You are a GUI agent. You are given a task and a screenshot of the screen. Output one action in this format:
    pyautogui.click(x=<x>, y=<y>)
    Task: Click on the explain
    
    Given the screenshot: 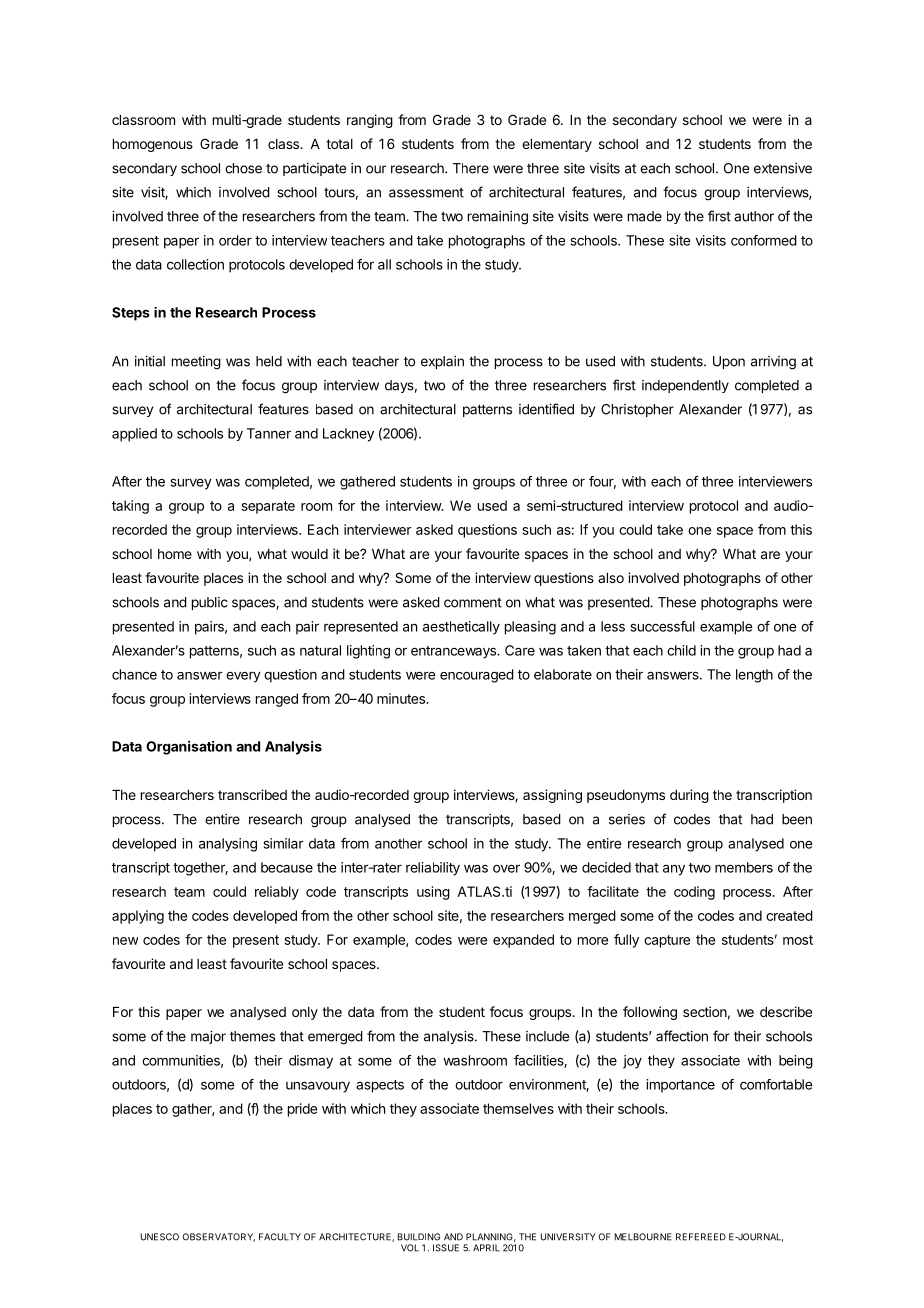 What is the action you would take?
    pyautogui.click(x=442, y=362)
